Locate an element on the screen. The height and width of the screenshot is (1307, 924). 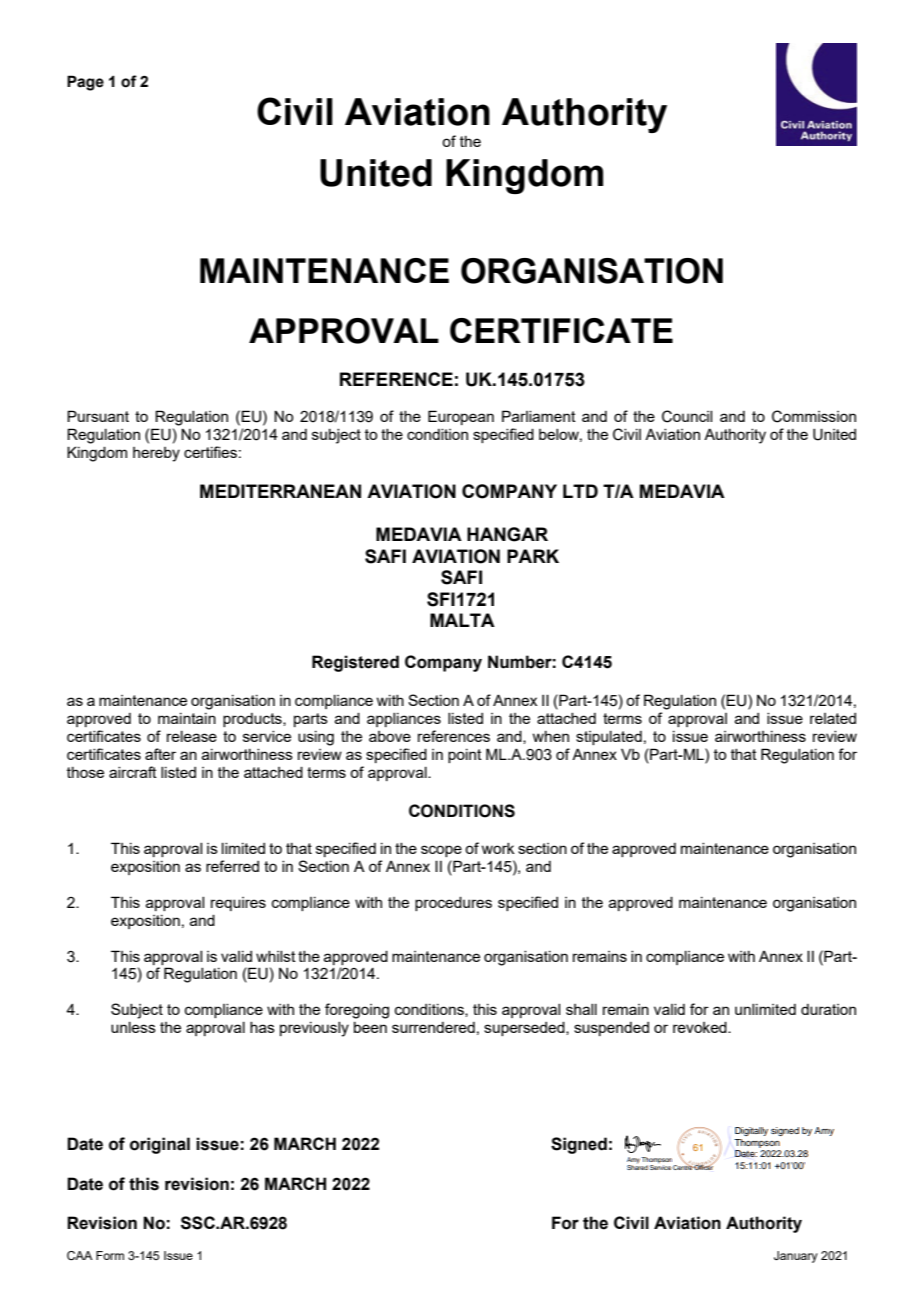
Page is located at coordinates (85, 83).
